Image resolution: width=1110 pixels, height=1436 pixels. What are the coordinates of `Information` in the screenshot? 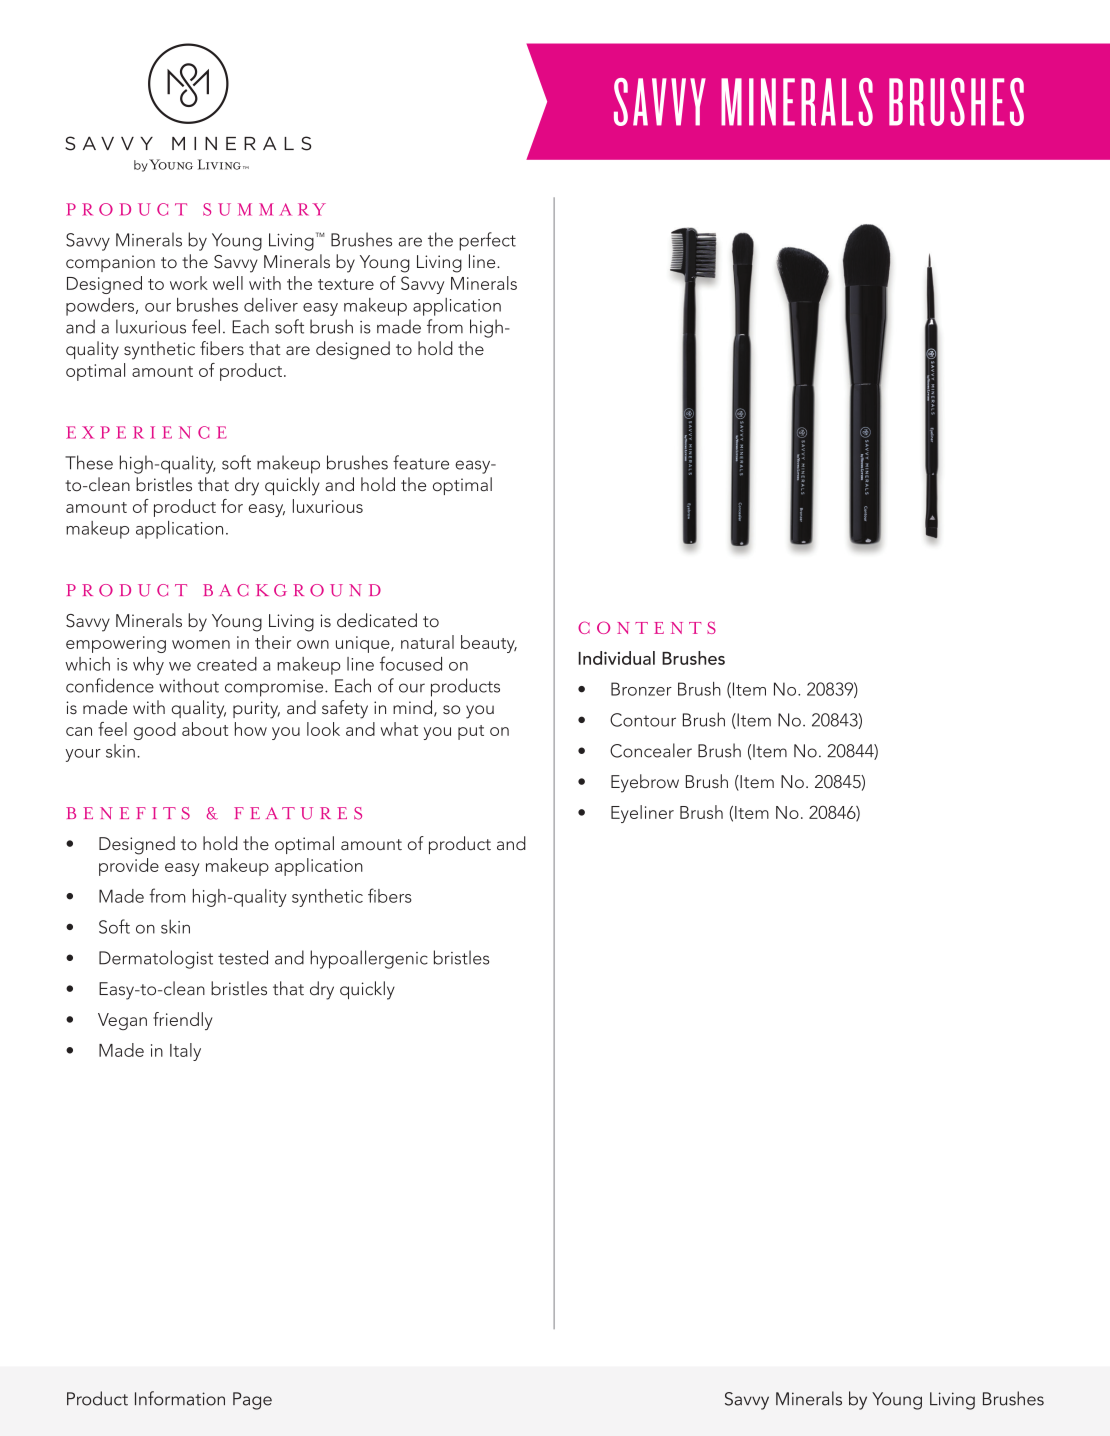 It's located at (180, 1398).
